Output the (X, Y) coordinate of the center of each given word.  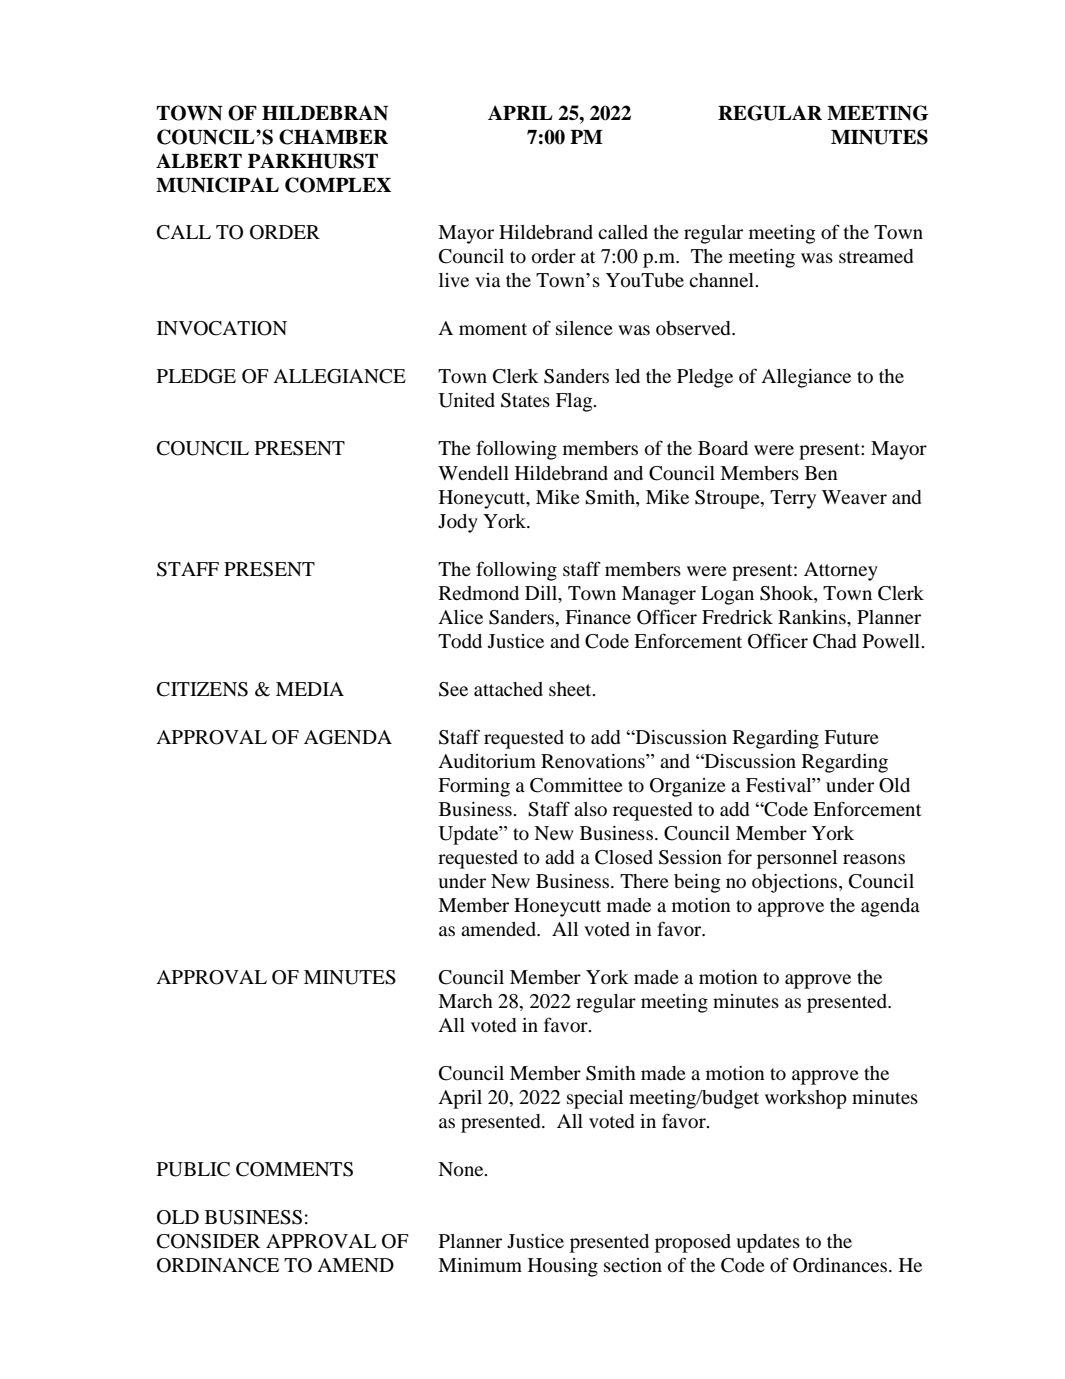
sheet (571, 689)
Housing (563, 1267)
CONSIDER (209, 1241)
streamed (876, 256)
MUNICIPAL (217, 185)
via (488, 280)
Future (851, 737)
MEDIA (310, 689)
